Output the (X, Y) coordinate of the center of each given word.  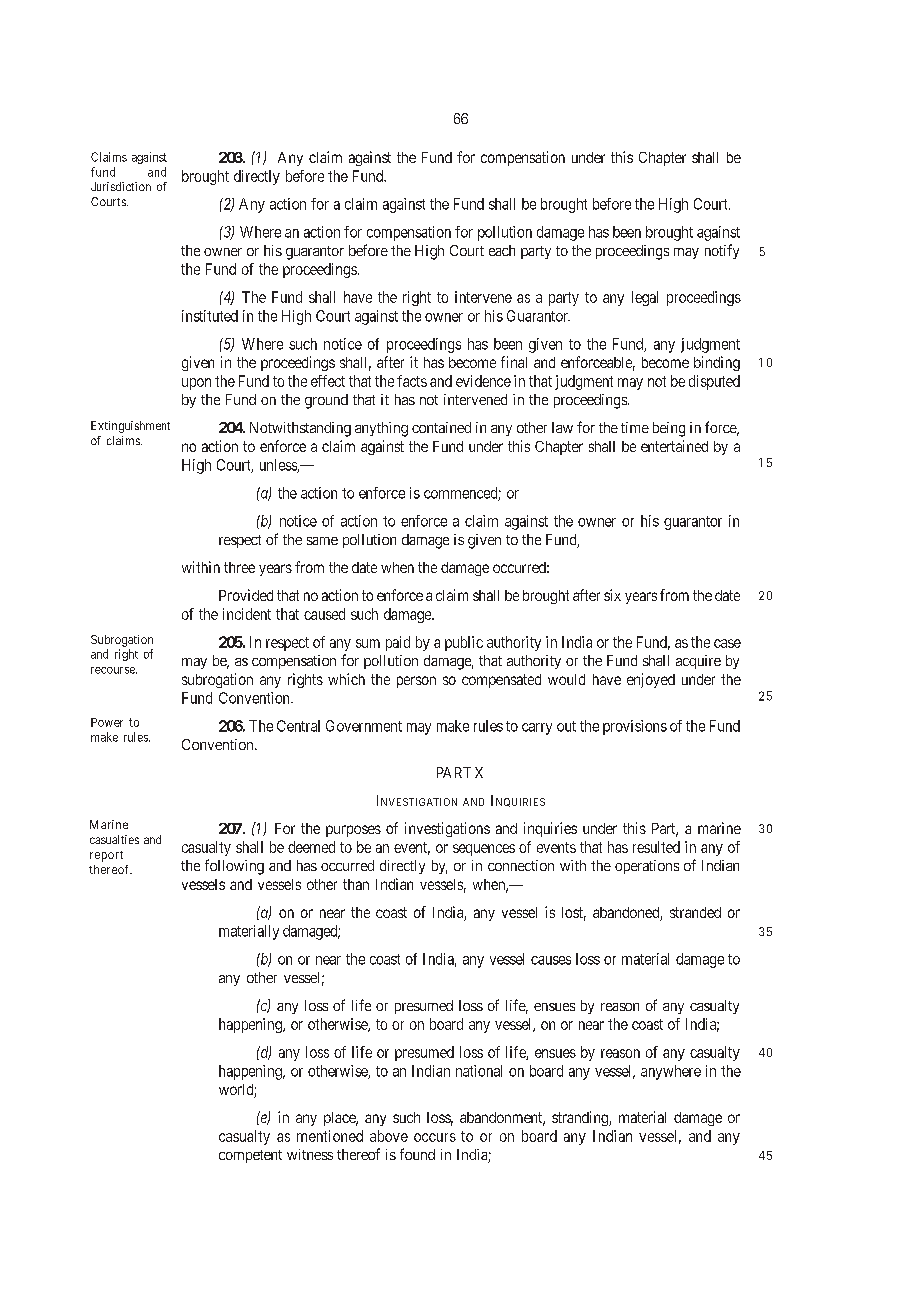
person (416, 682)
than (356, 884)
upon (196, 384)
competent (250, 1156)
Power (107, 722)
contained (441, 427)
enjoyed (651, 680)
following (234, 867)
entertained (674, 446)
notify (722, 251)
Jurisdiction (121, 186)
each (502, 250)
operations (647, 867)
